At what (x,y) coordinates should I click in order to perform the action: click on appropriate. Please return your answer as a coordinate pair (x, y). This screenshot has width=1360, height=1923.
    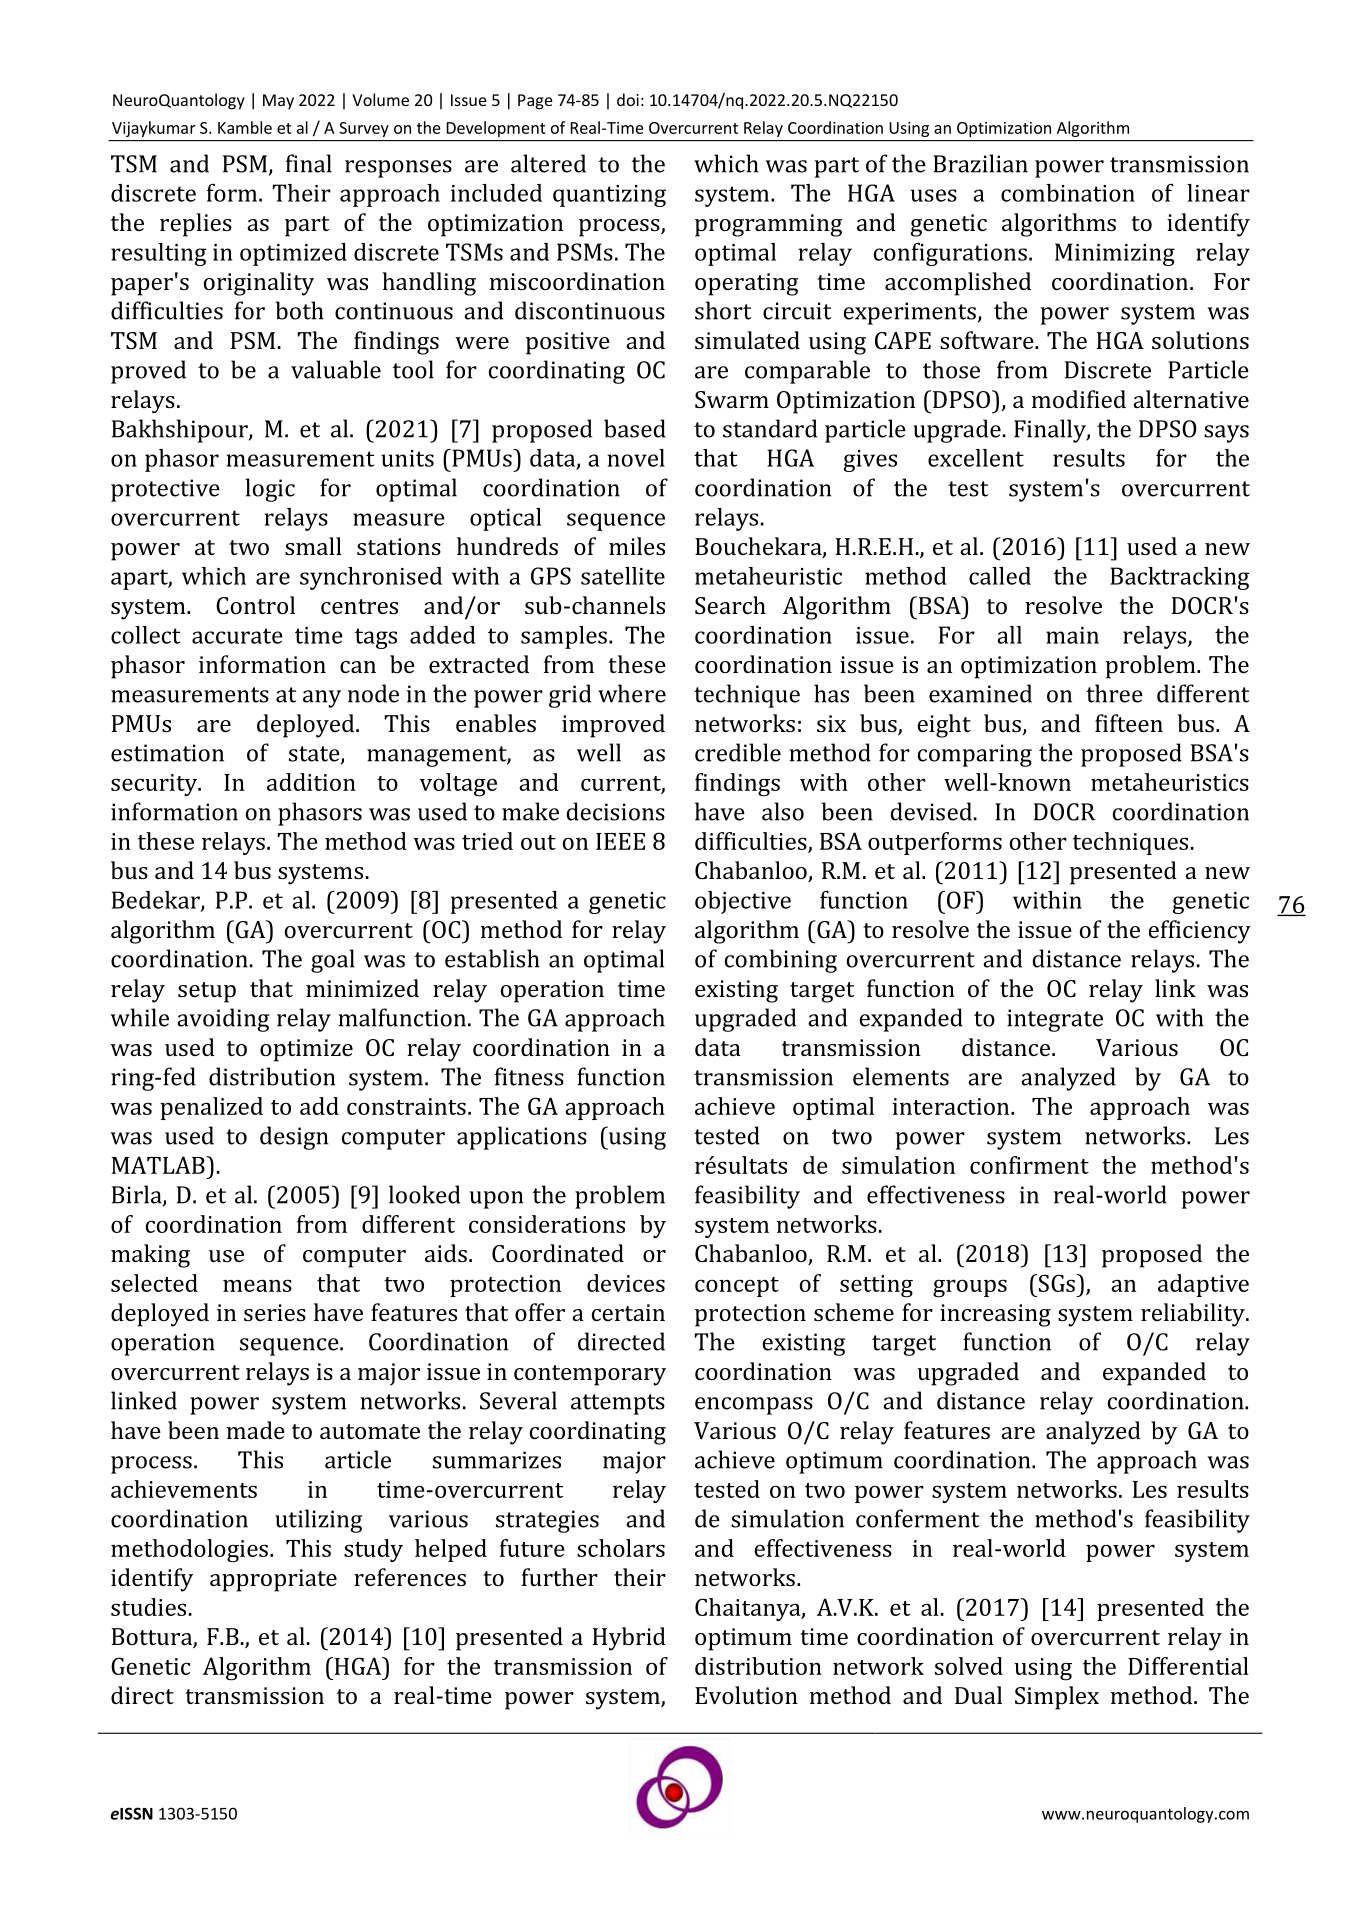
    Looking at the image, I should click on (273, 1580).
